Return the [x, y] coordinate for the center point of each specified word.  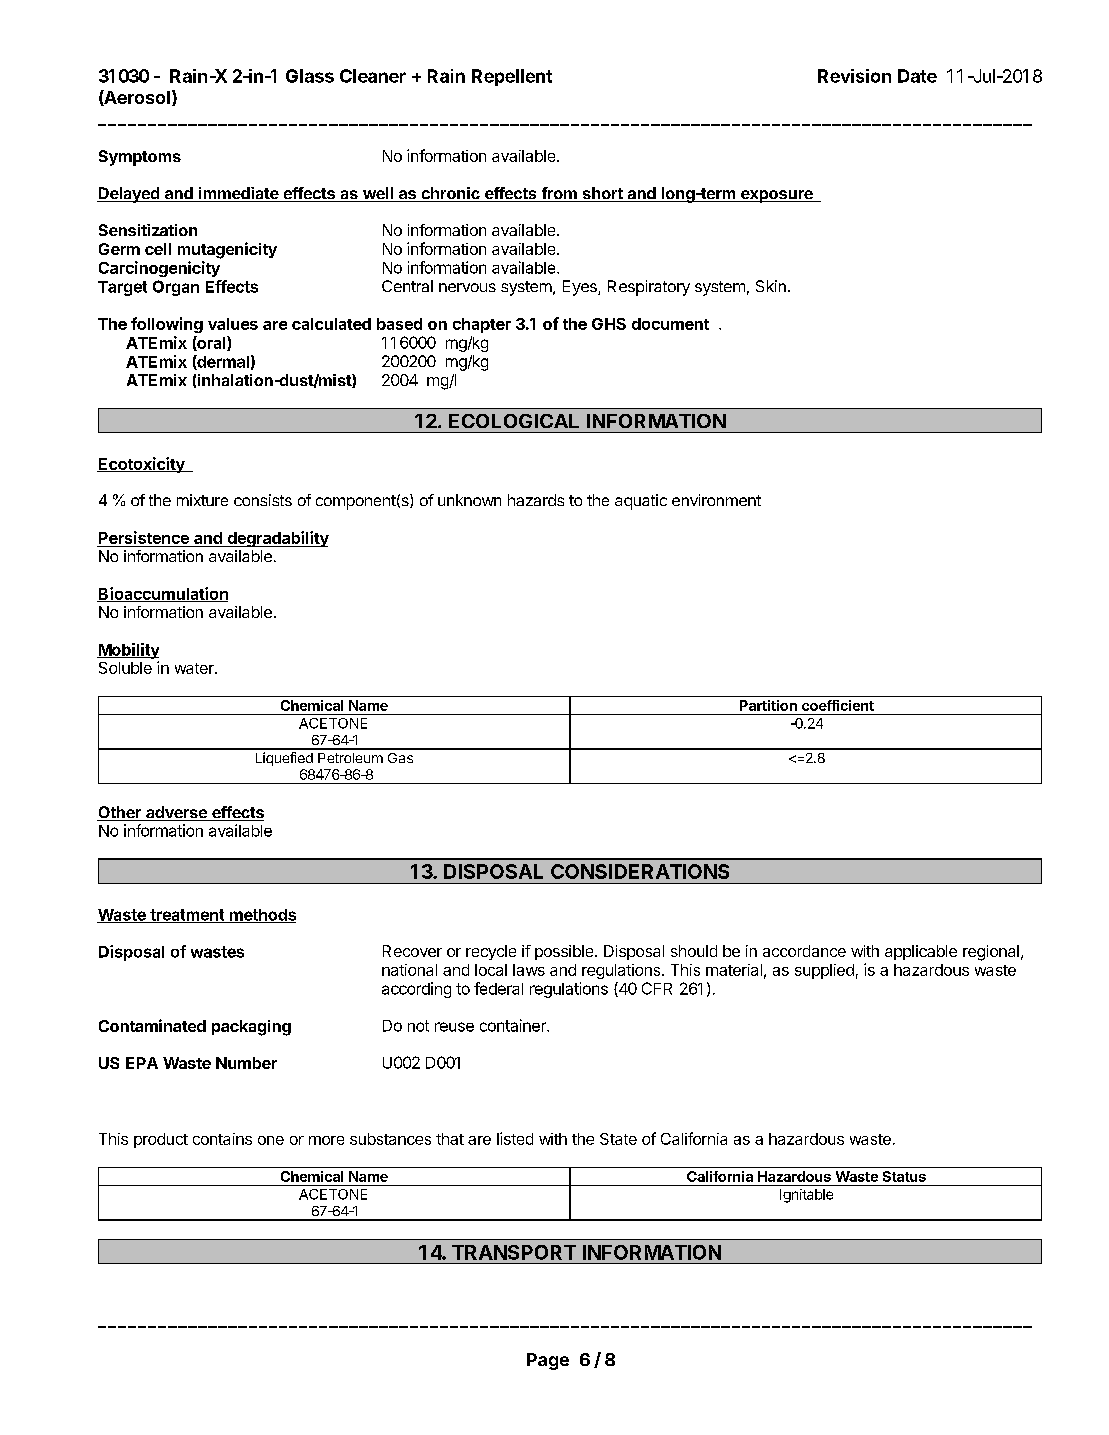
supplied [824, 971]
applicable [921, 952]
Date [917, 76]
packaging [251, 1028]
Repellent [512, 77]
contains [222, 1139]
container [514, 1025]
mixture [202, 500]
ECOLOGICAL [514, 421]
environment [716, 500]
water [195, 668]
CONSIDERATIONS [640, 871]
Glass [310, 76]
